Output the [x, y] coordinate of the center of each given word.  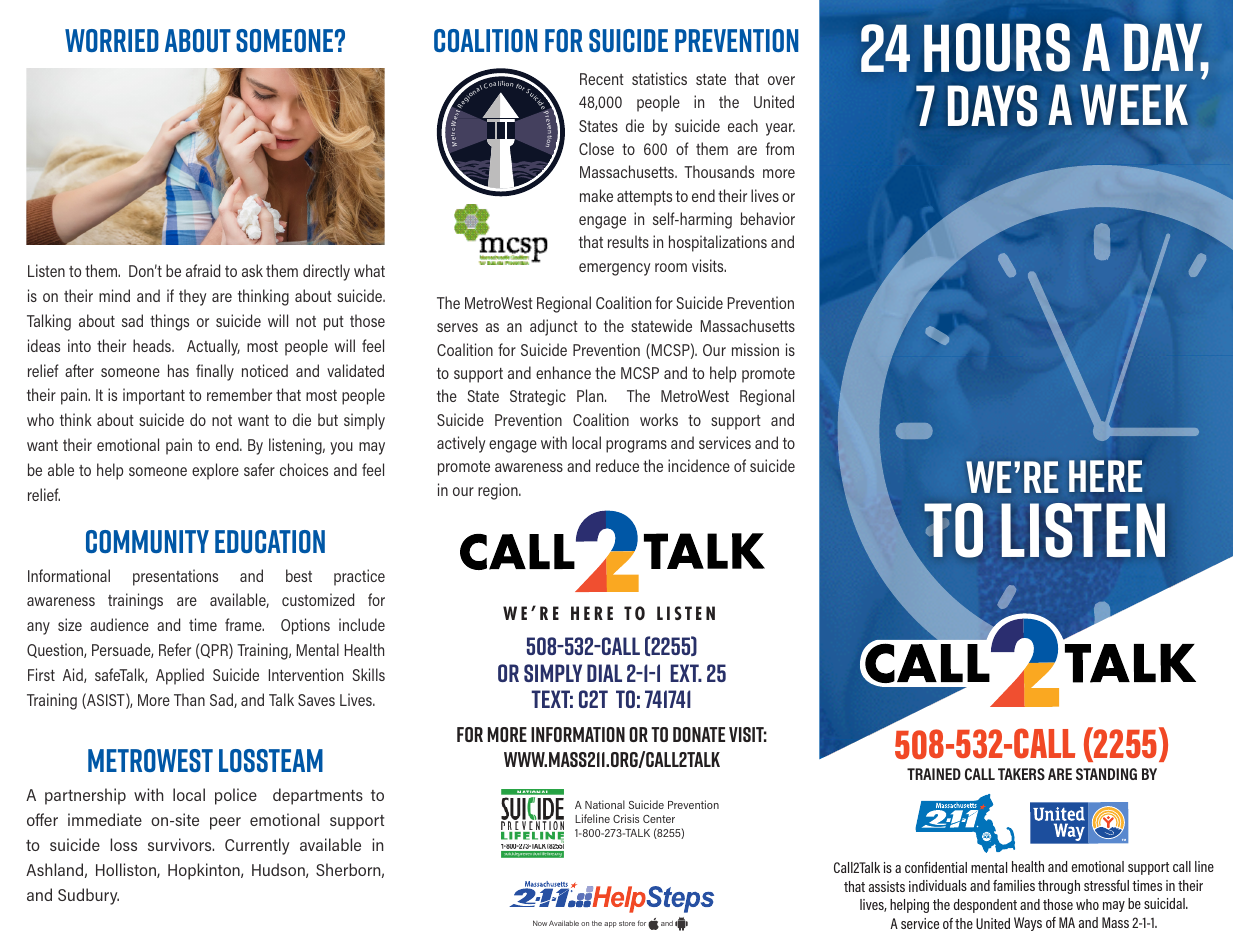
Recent [602, 79]
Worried [112, 40]
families [1014, 885]
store [627, 923]
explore [215, 471]
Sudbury [88, 896]
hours [997, 47]
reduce [617, 465]
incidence [699, 465]
